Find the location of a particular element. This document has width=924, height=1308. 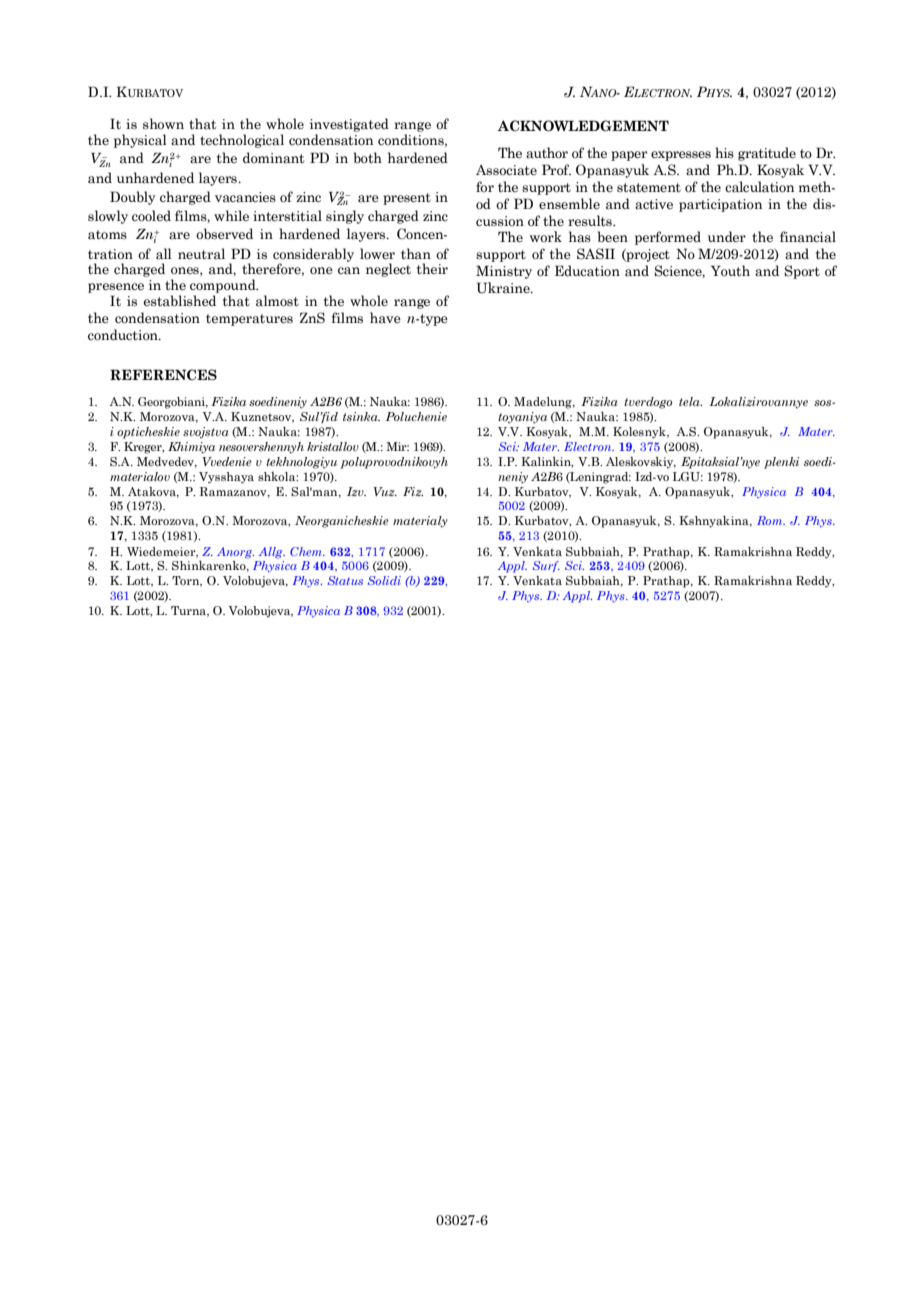

than is located at coordinates (416, 253).
